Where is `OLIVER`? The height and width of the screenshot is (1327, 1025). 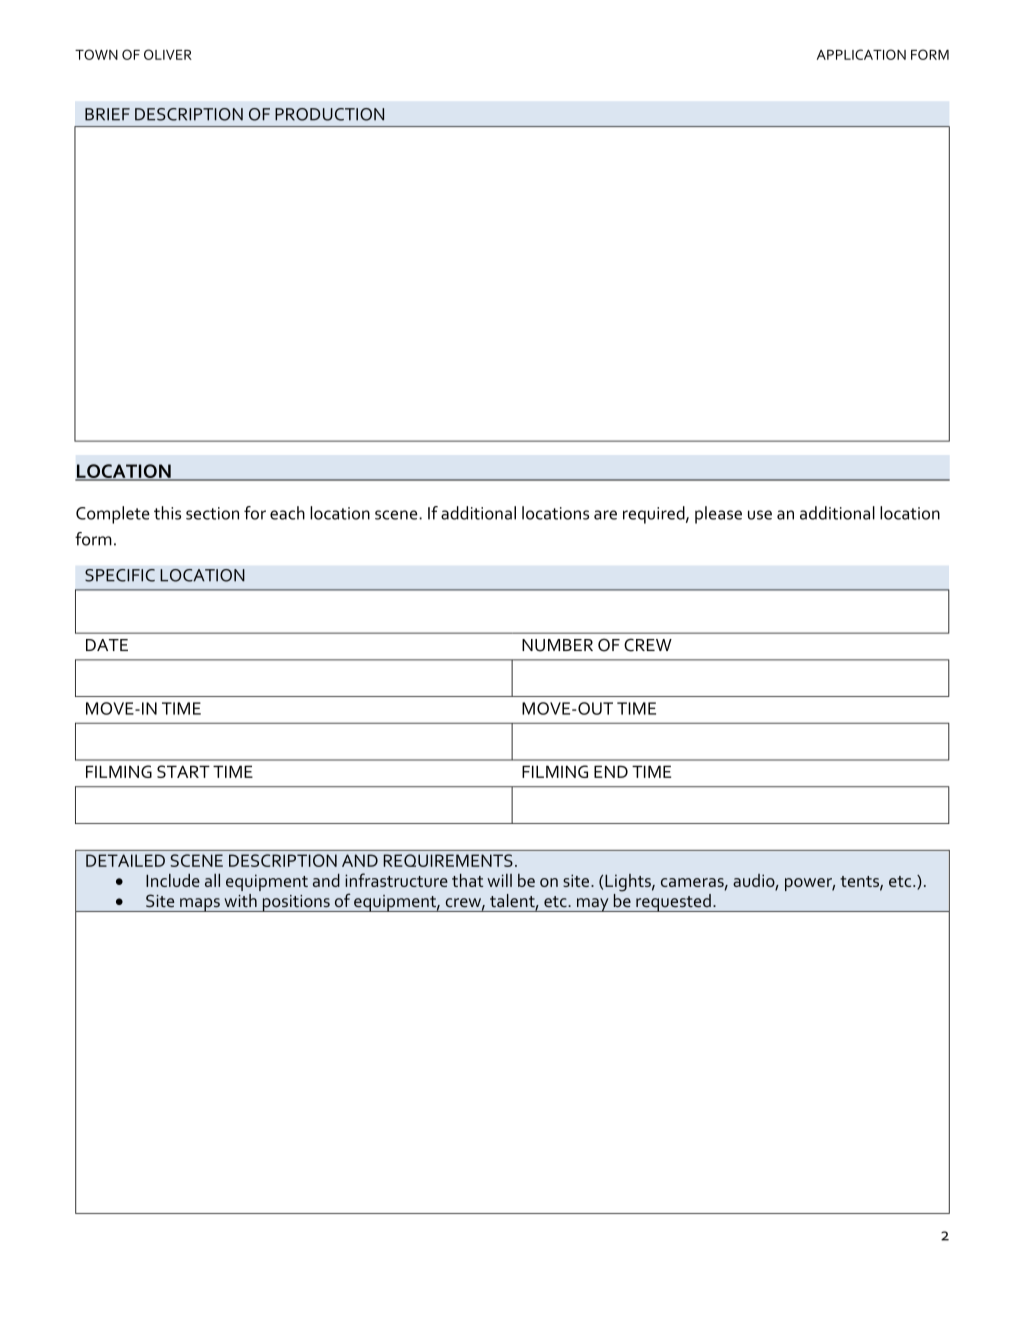
OLIVER is located at coordinates (168, 54).
